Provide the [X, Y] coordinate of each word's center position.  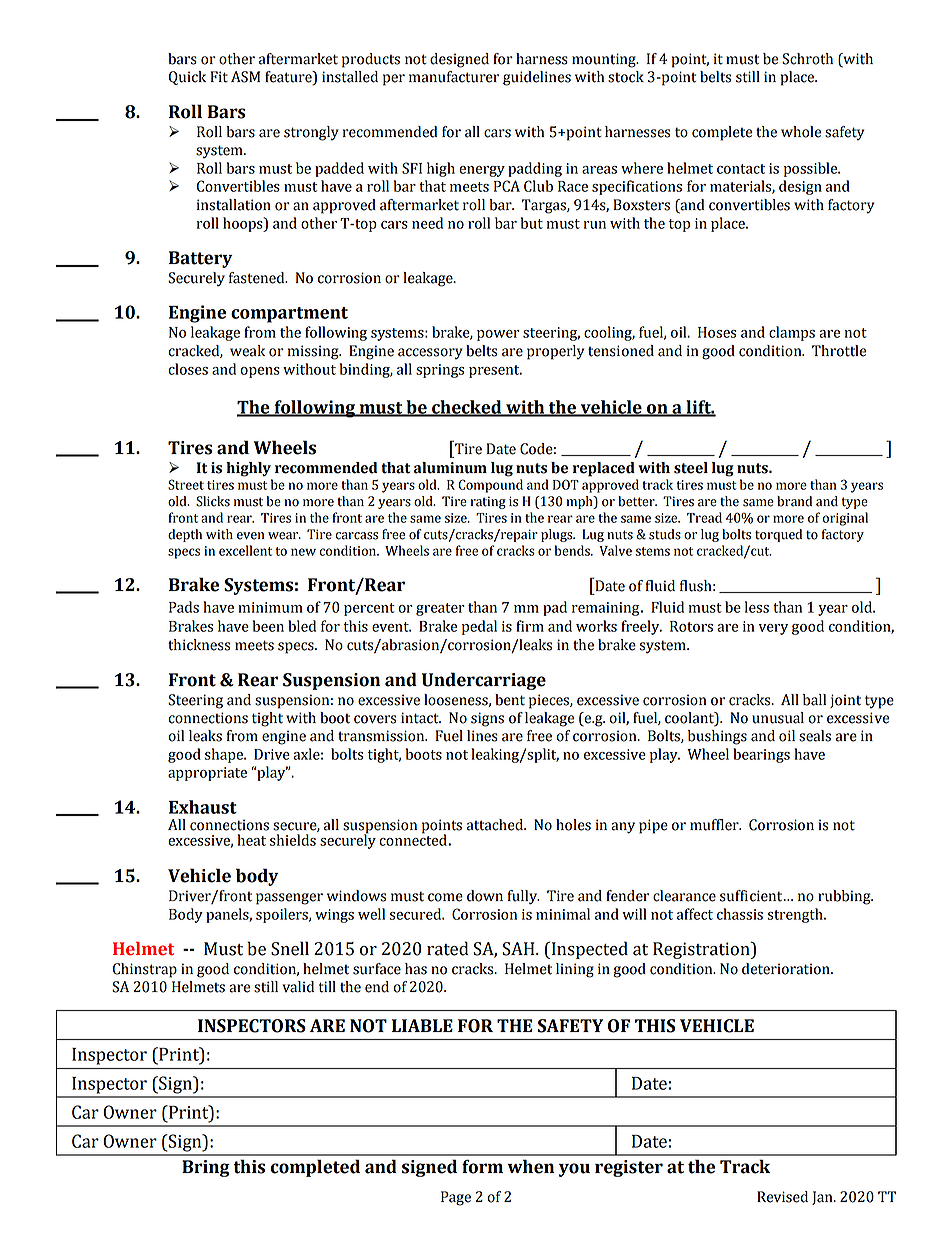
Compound [490, 486]
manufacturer [454, 77]
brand [794, 501]
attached [496, 825]
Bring [206, 1168]
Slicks [213, 501]
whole [801, 132]
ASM [245, 77]
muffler [715, 825]
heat [251, 840]
